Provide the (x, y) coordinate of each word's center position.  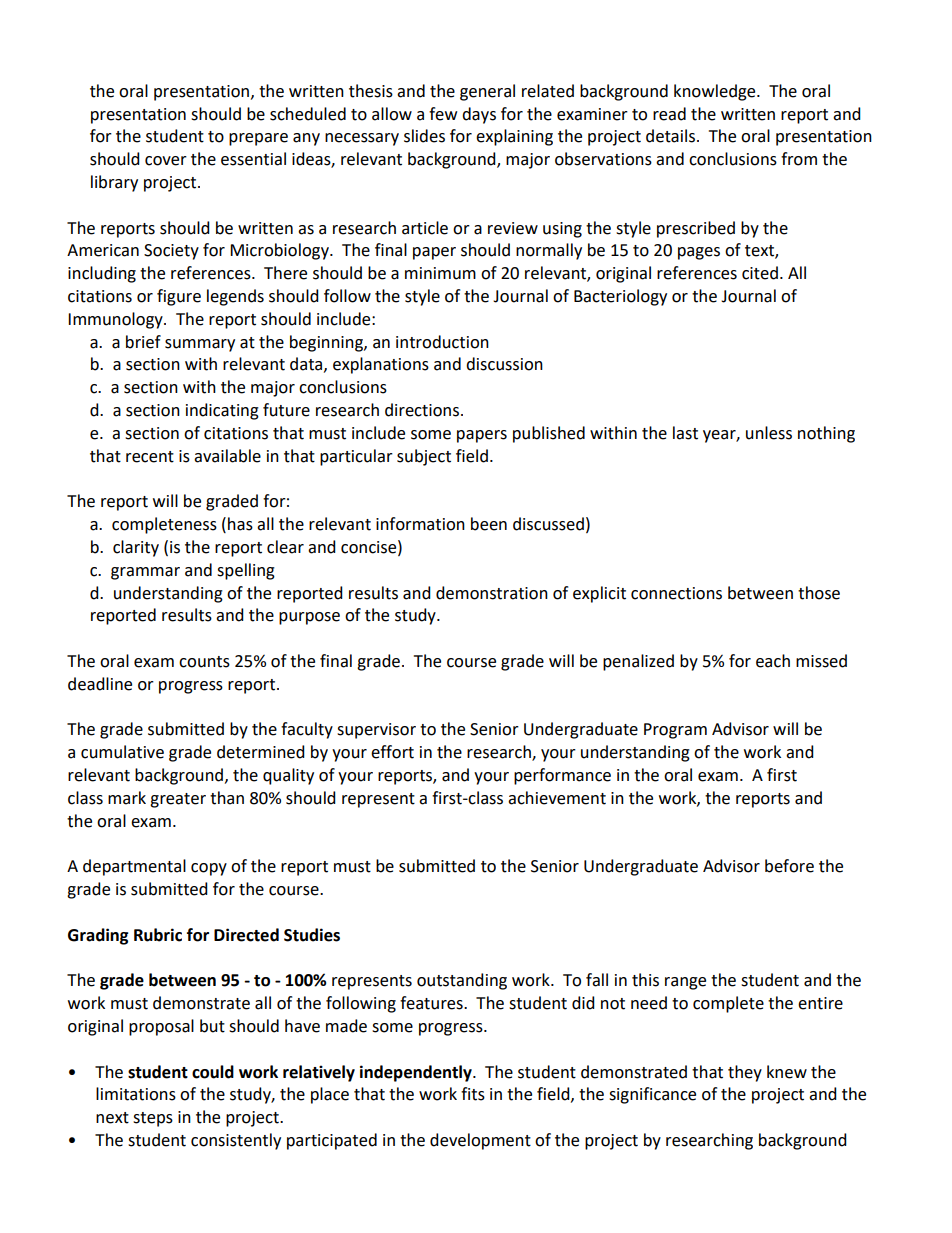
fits (473, 1094)
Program (675, 731)
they (745, 1073)
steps (153, 1119)
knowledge (716, 92)
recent (150, 457)
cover (166, 161)
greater (178, 800)
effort (392, 752)
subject (424, 457)
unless (769, 433)
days (479, 115)
